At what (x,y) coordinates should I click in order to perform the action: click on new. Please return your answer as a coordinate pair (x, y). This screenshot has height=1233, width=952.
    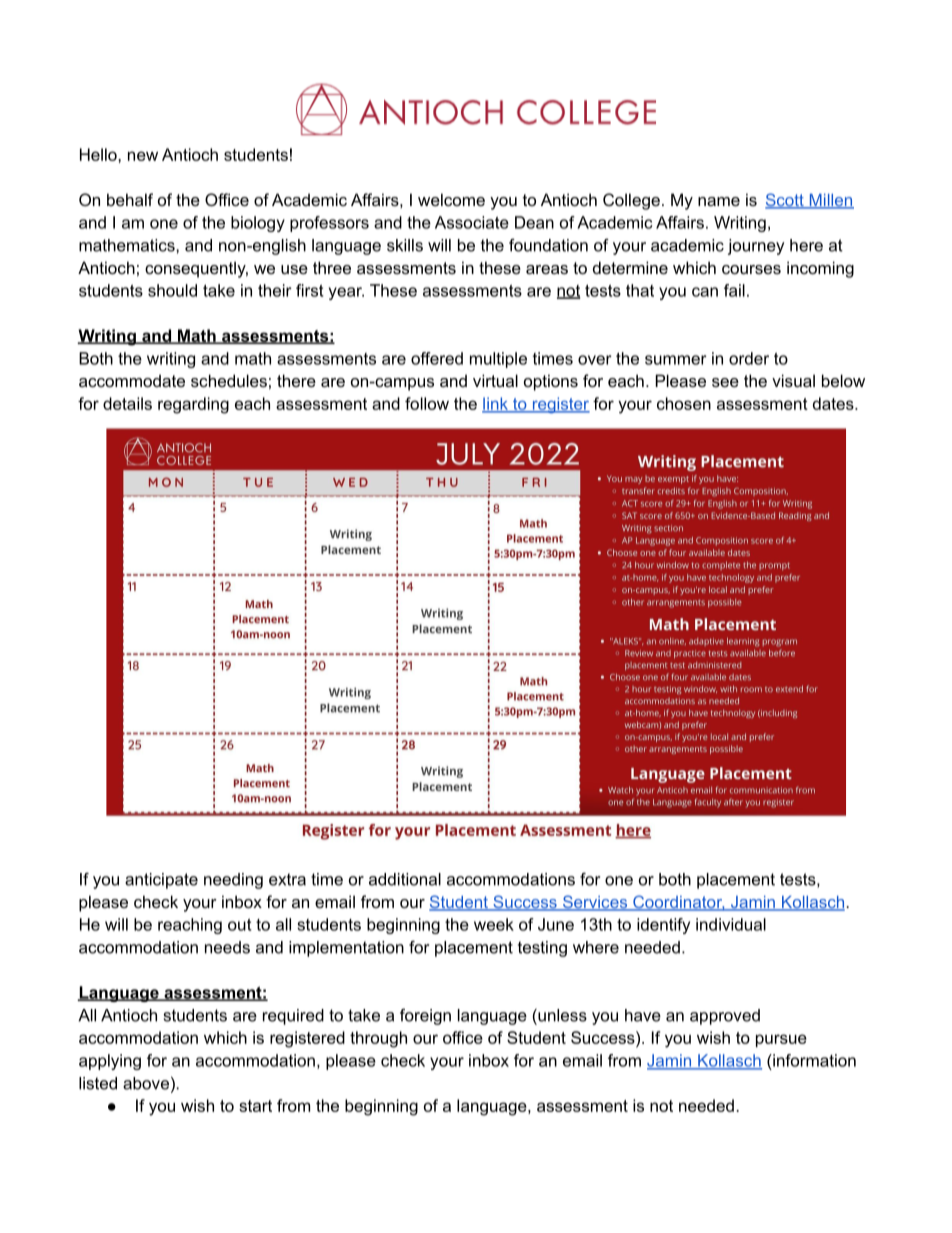
    Looking at the image, I should click on (143, 156).
